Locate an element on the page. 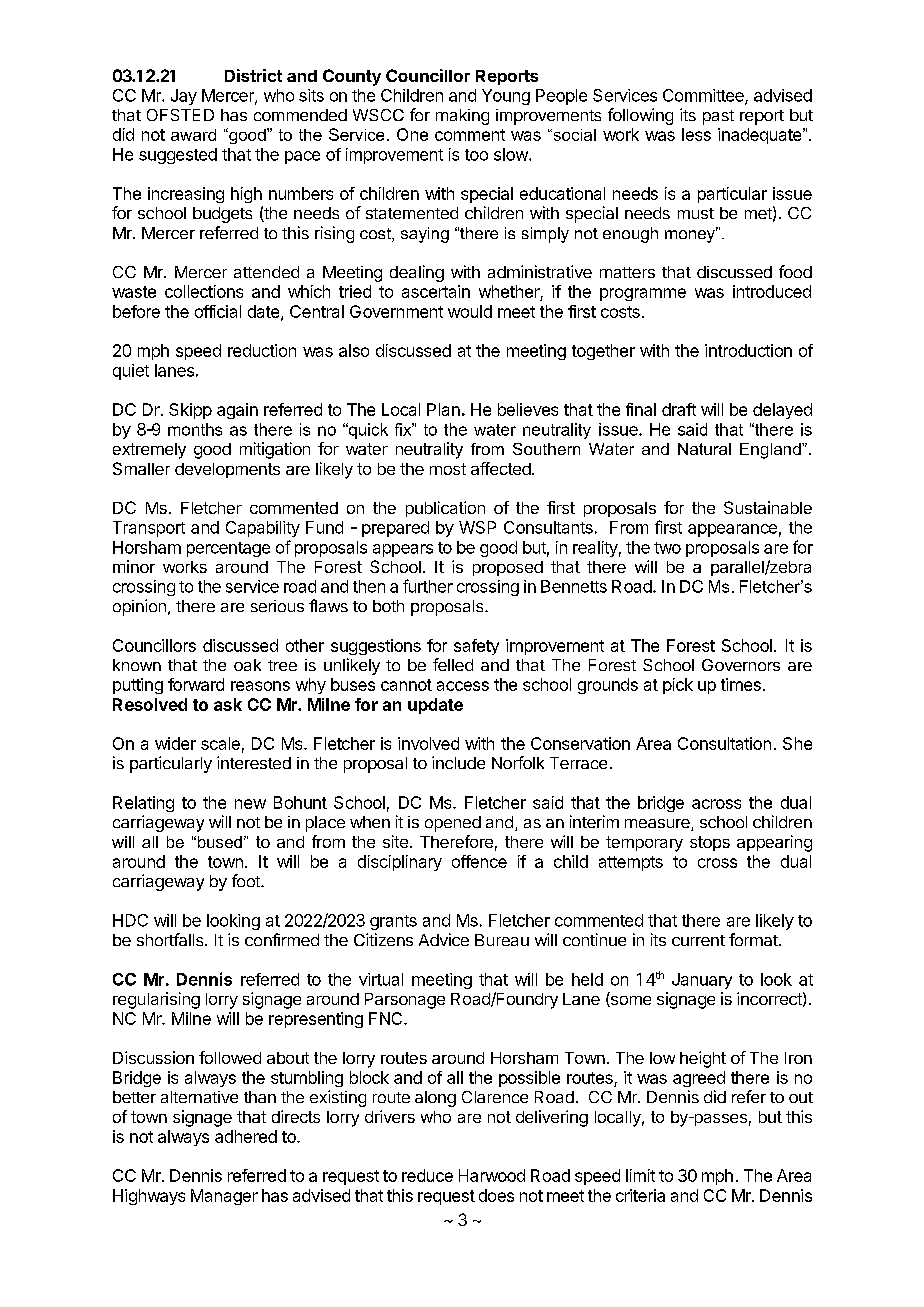 Image resolution: width=924 pixels, height=1307 pixels. current is located at coordinates (698, 940).
